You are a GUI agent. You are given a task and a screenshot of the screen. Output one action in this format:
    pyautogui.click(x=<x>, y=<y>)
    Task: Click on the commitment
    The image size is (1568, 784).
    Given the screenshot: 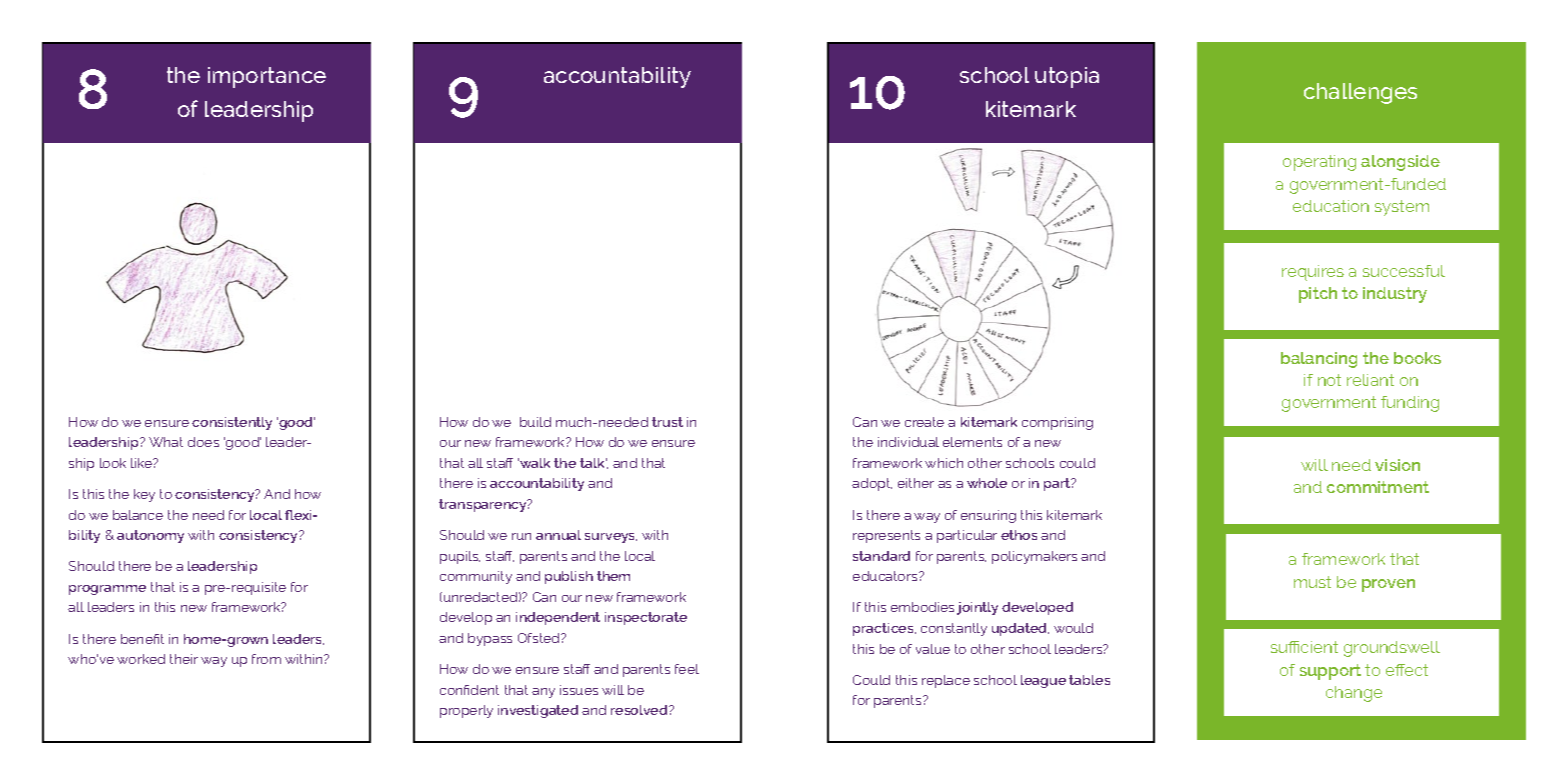 What is the action you would take?
    pyautogui.click(x=1378, y=487)
